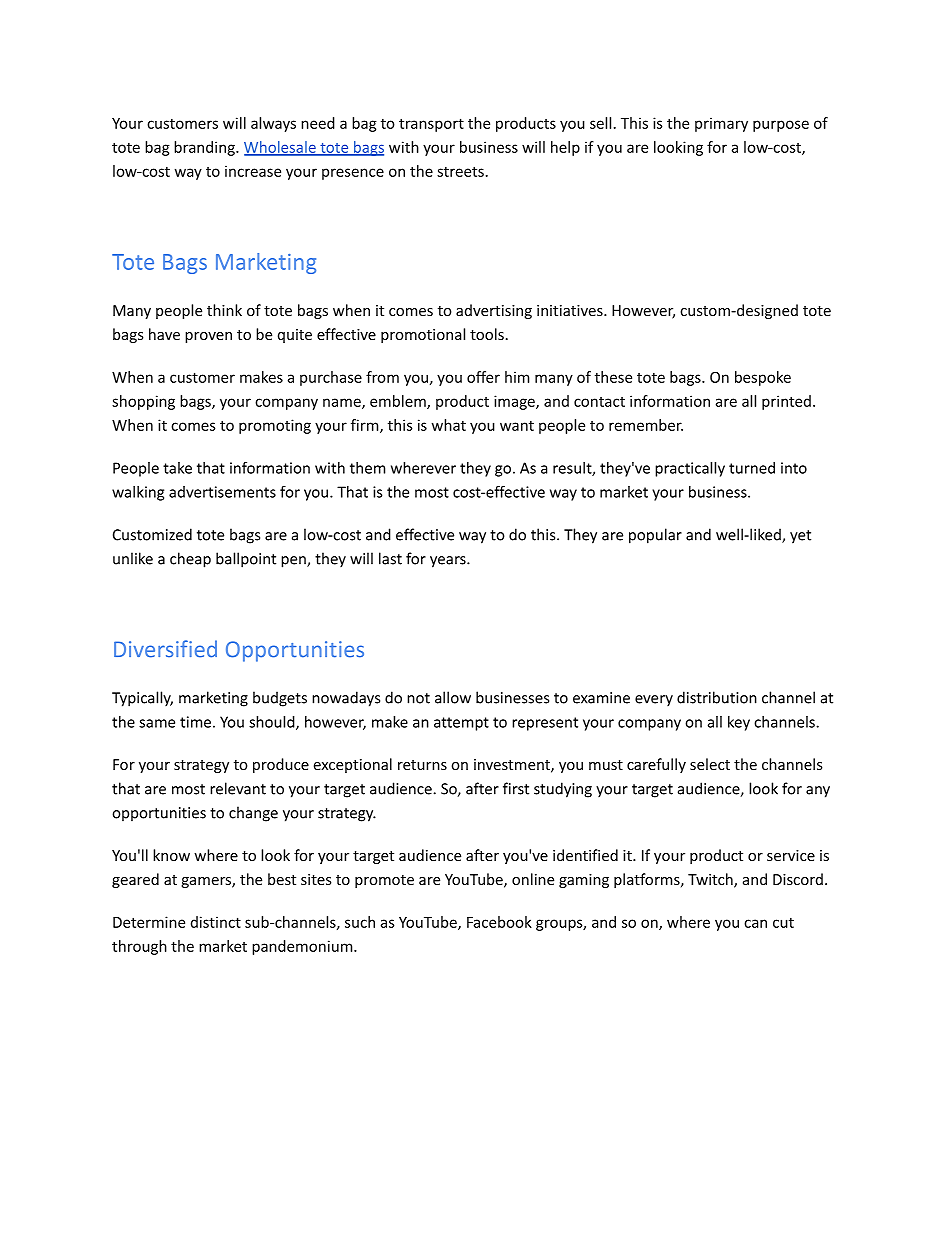  What do you see at coordinates (499, 922) in the screenshot?
I see `Facebook` at bounding box center [499, 922].
